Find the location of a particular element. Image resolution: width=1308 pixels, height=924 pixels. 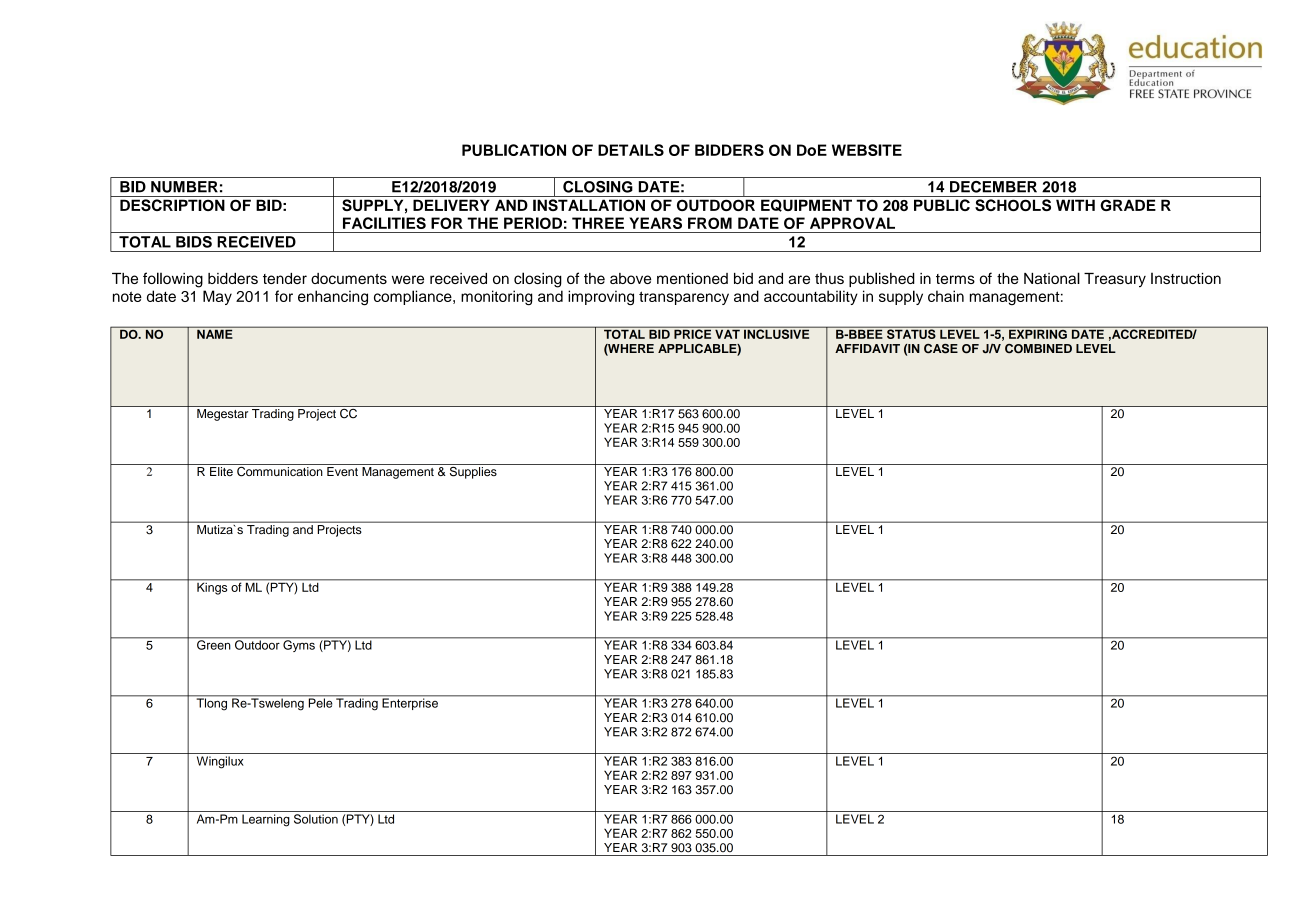

COMBINED is located at coordinates (1038, 349).
